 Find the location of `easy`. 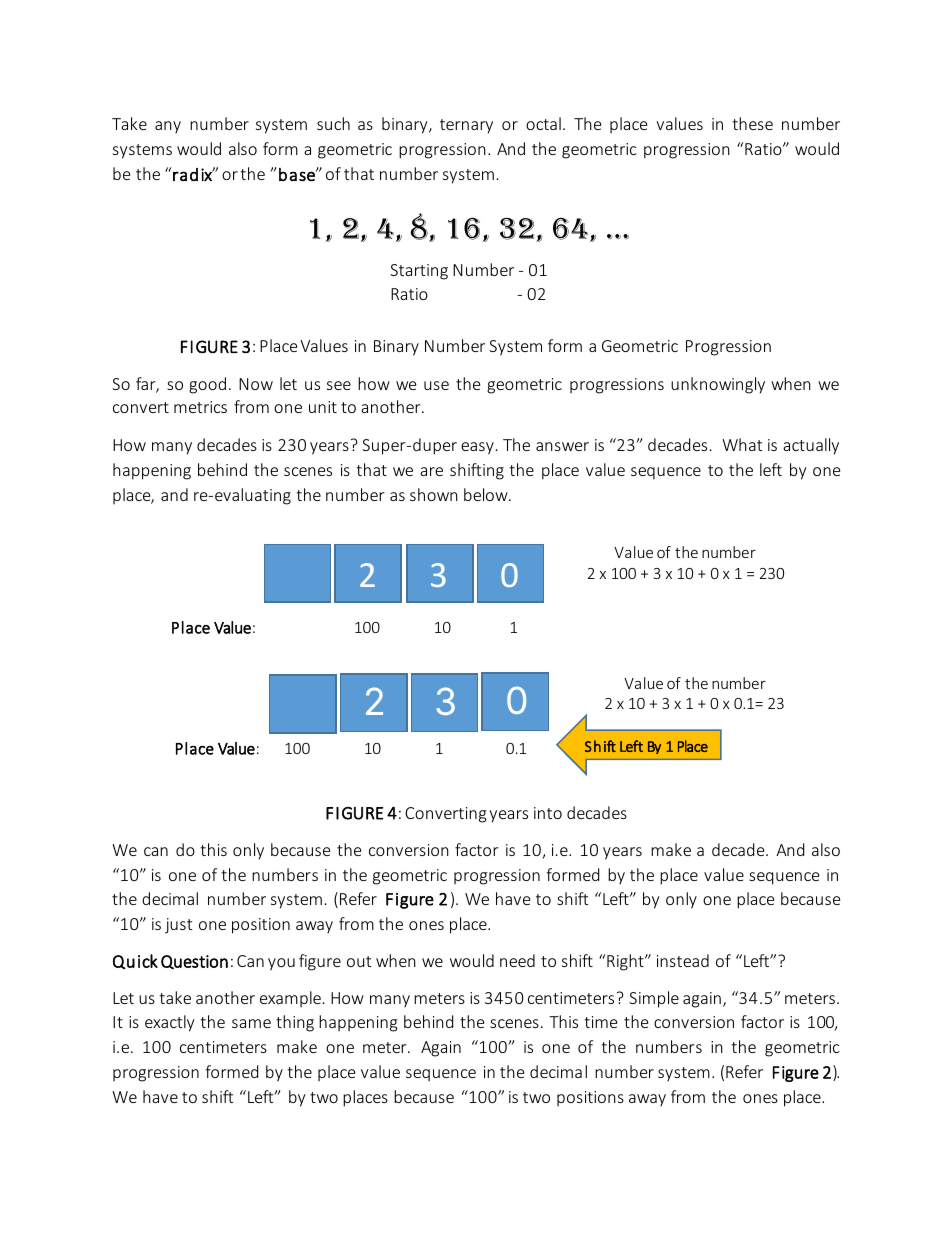

easy is located at coordinates (477, 448).
